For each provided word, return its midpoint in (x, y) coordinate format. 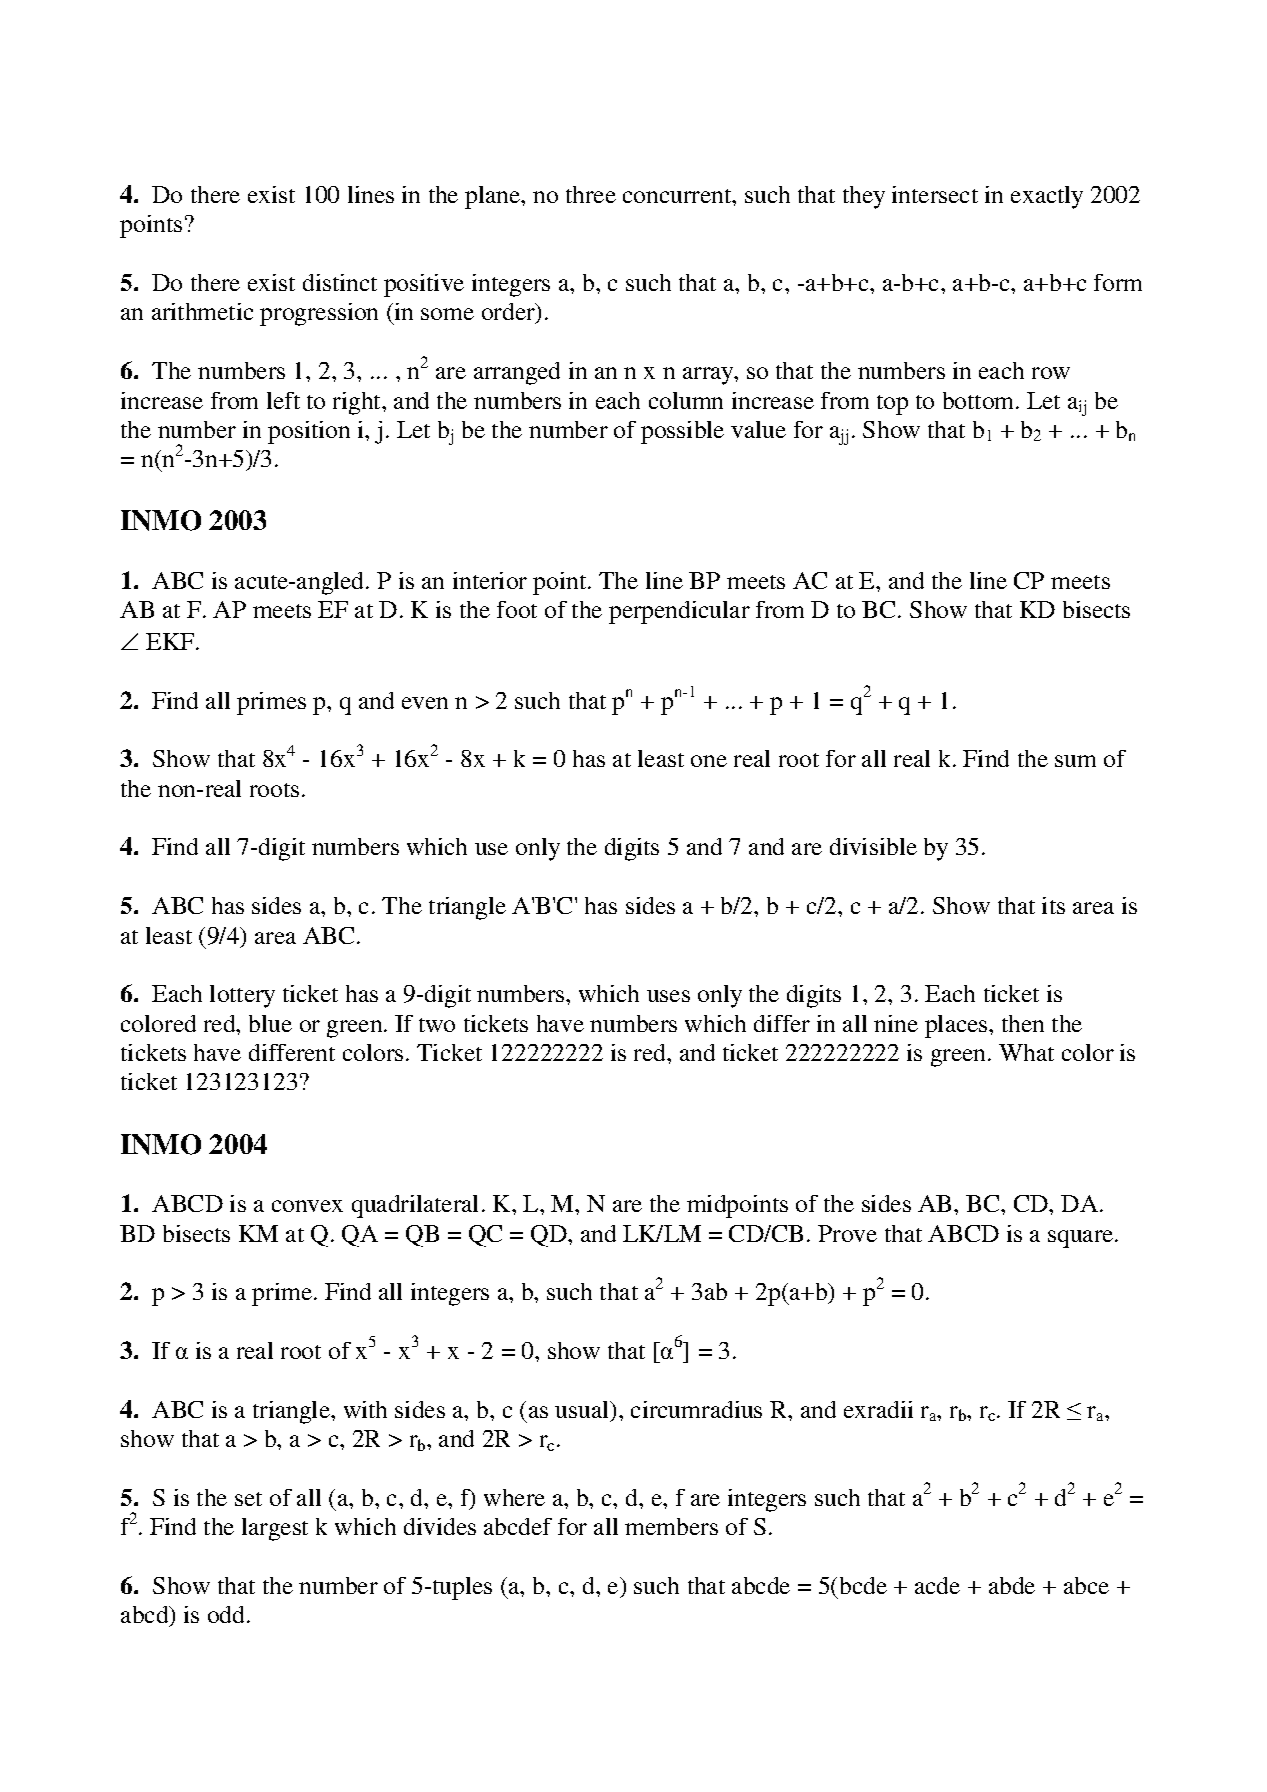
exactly (1047, 197)
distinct (340, 282)
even (425, 703)
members (671, 1526)
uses (668, 996)
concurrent (678, 196)
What (1026, 1052)
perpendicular (679, 612)
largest (275, 1529)
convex (307, 1206)
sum (1075, 761)
